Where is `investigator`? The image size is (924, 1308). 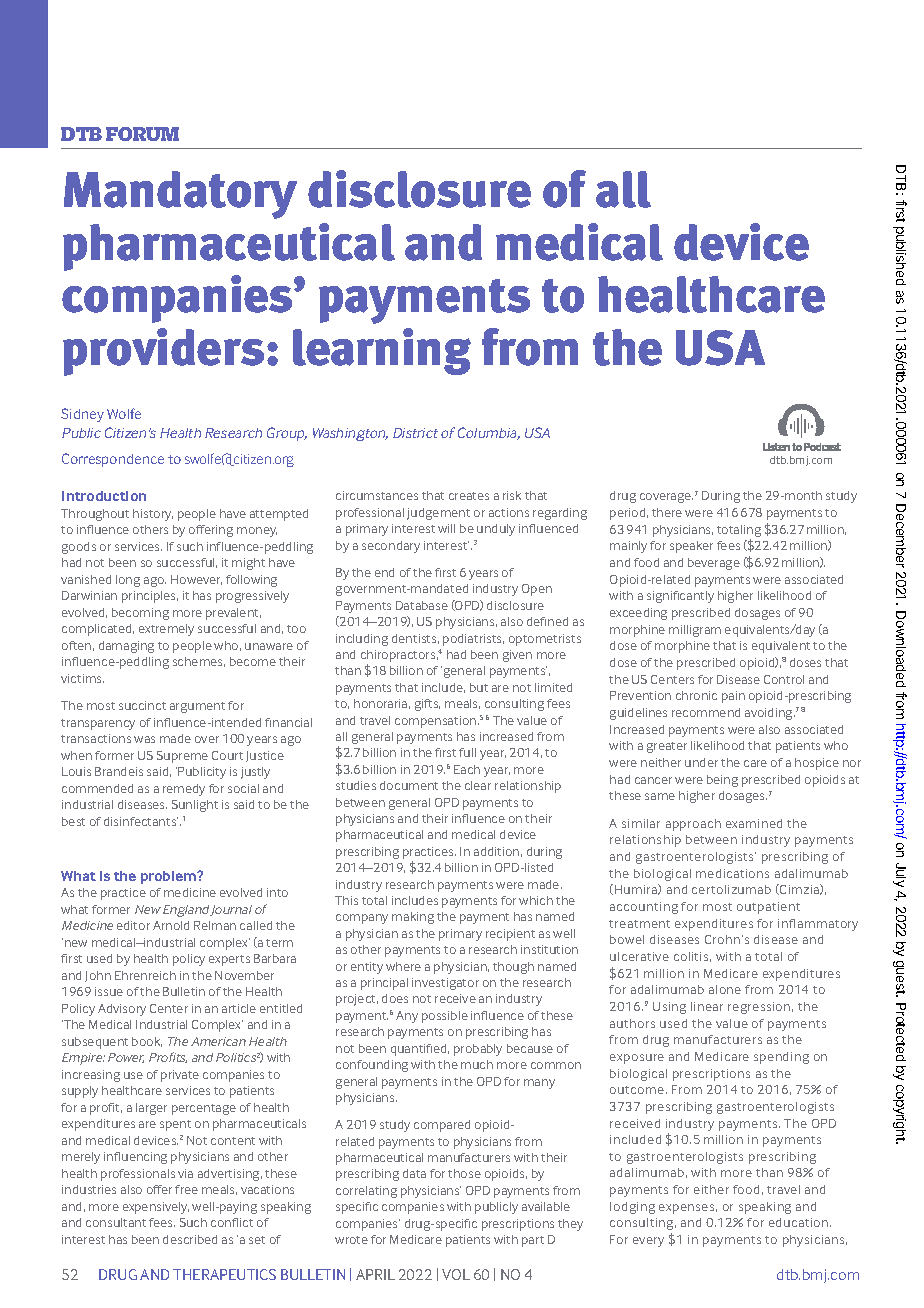 investigator is located at coordinates (445, 984).
